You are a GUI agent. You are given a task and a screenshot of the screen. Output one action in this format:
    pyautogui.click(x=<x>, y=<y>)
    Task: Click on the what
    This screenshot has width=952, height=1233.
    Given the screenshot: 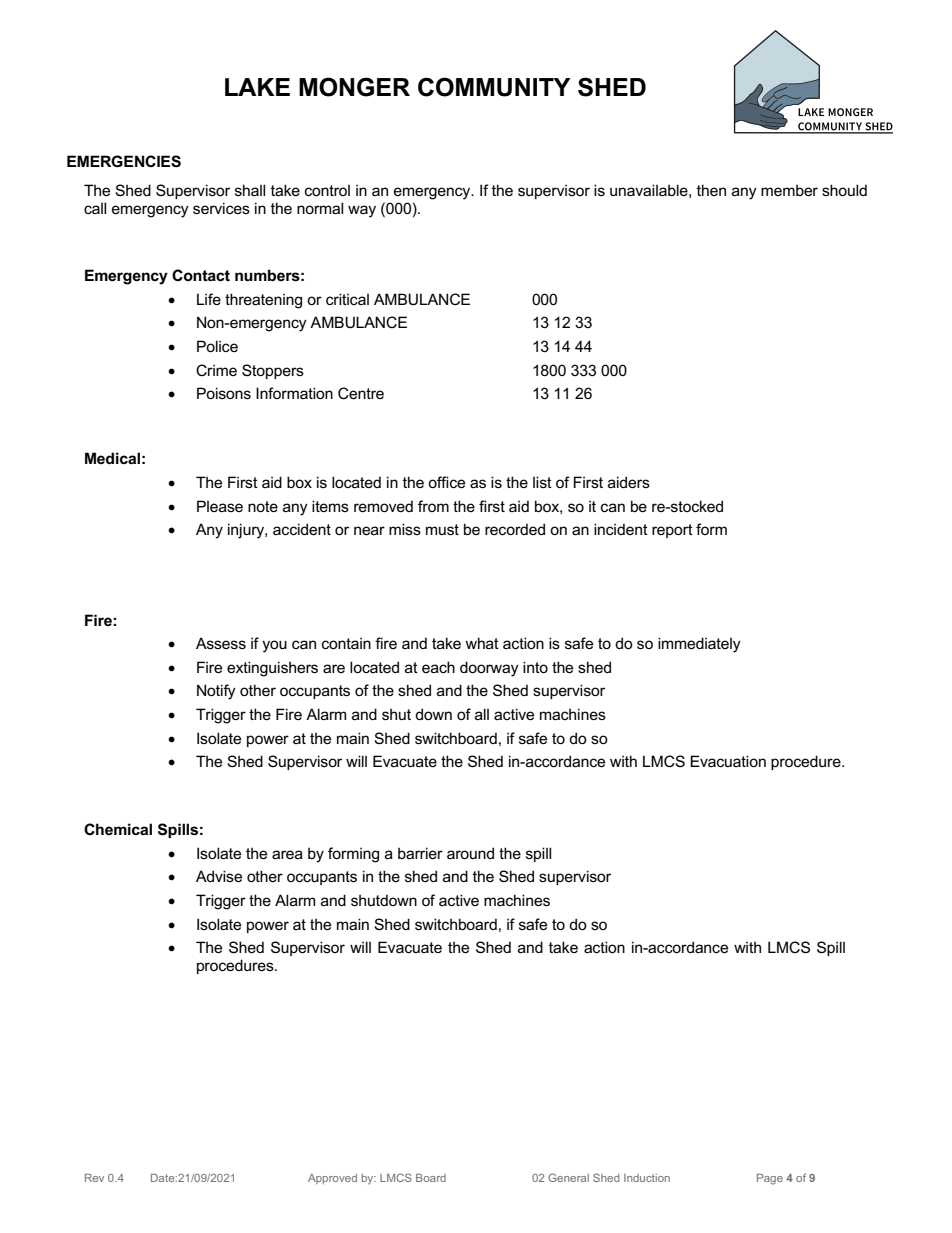 What is the action you would take?
    pyautogui.click(x=482, y=643)
